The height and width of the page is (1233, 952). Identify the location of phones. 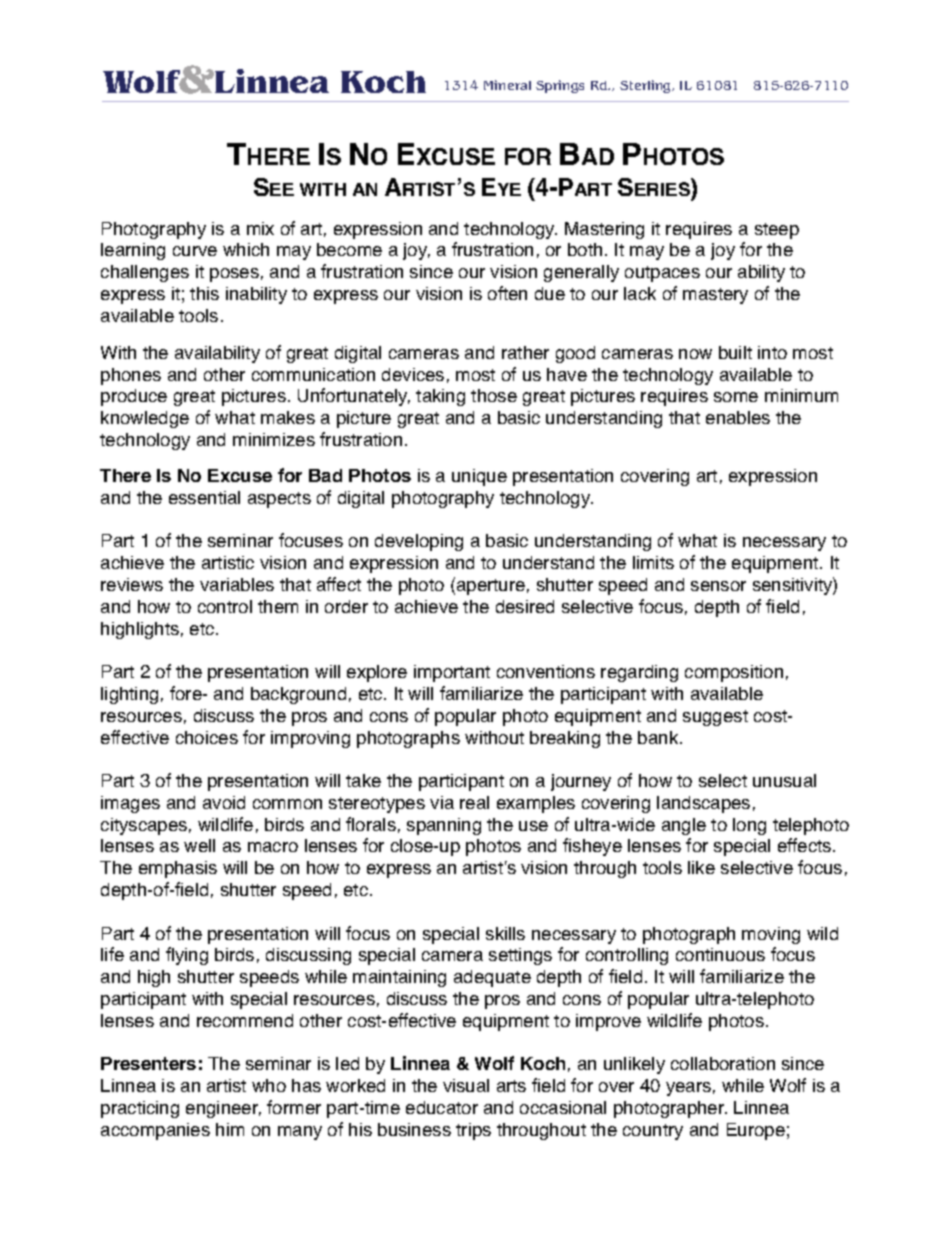
(131, 376).
